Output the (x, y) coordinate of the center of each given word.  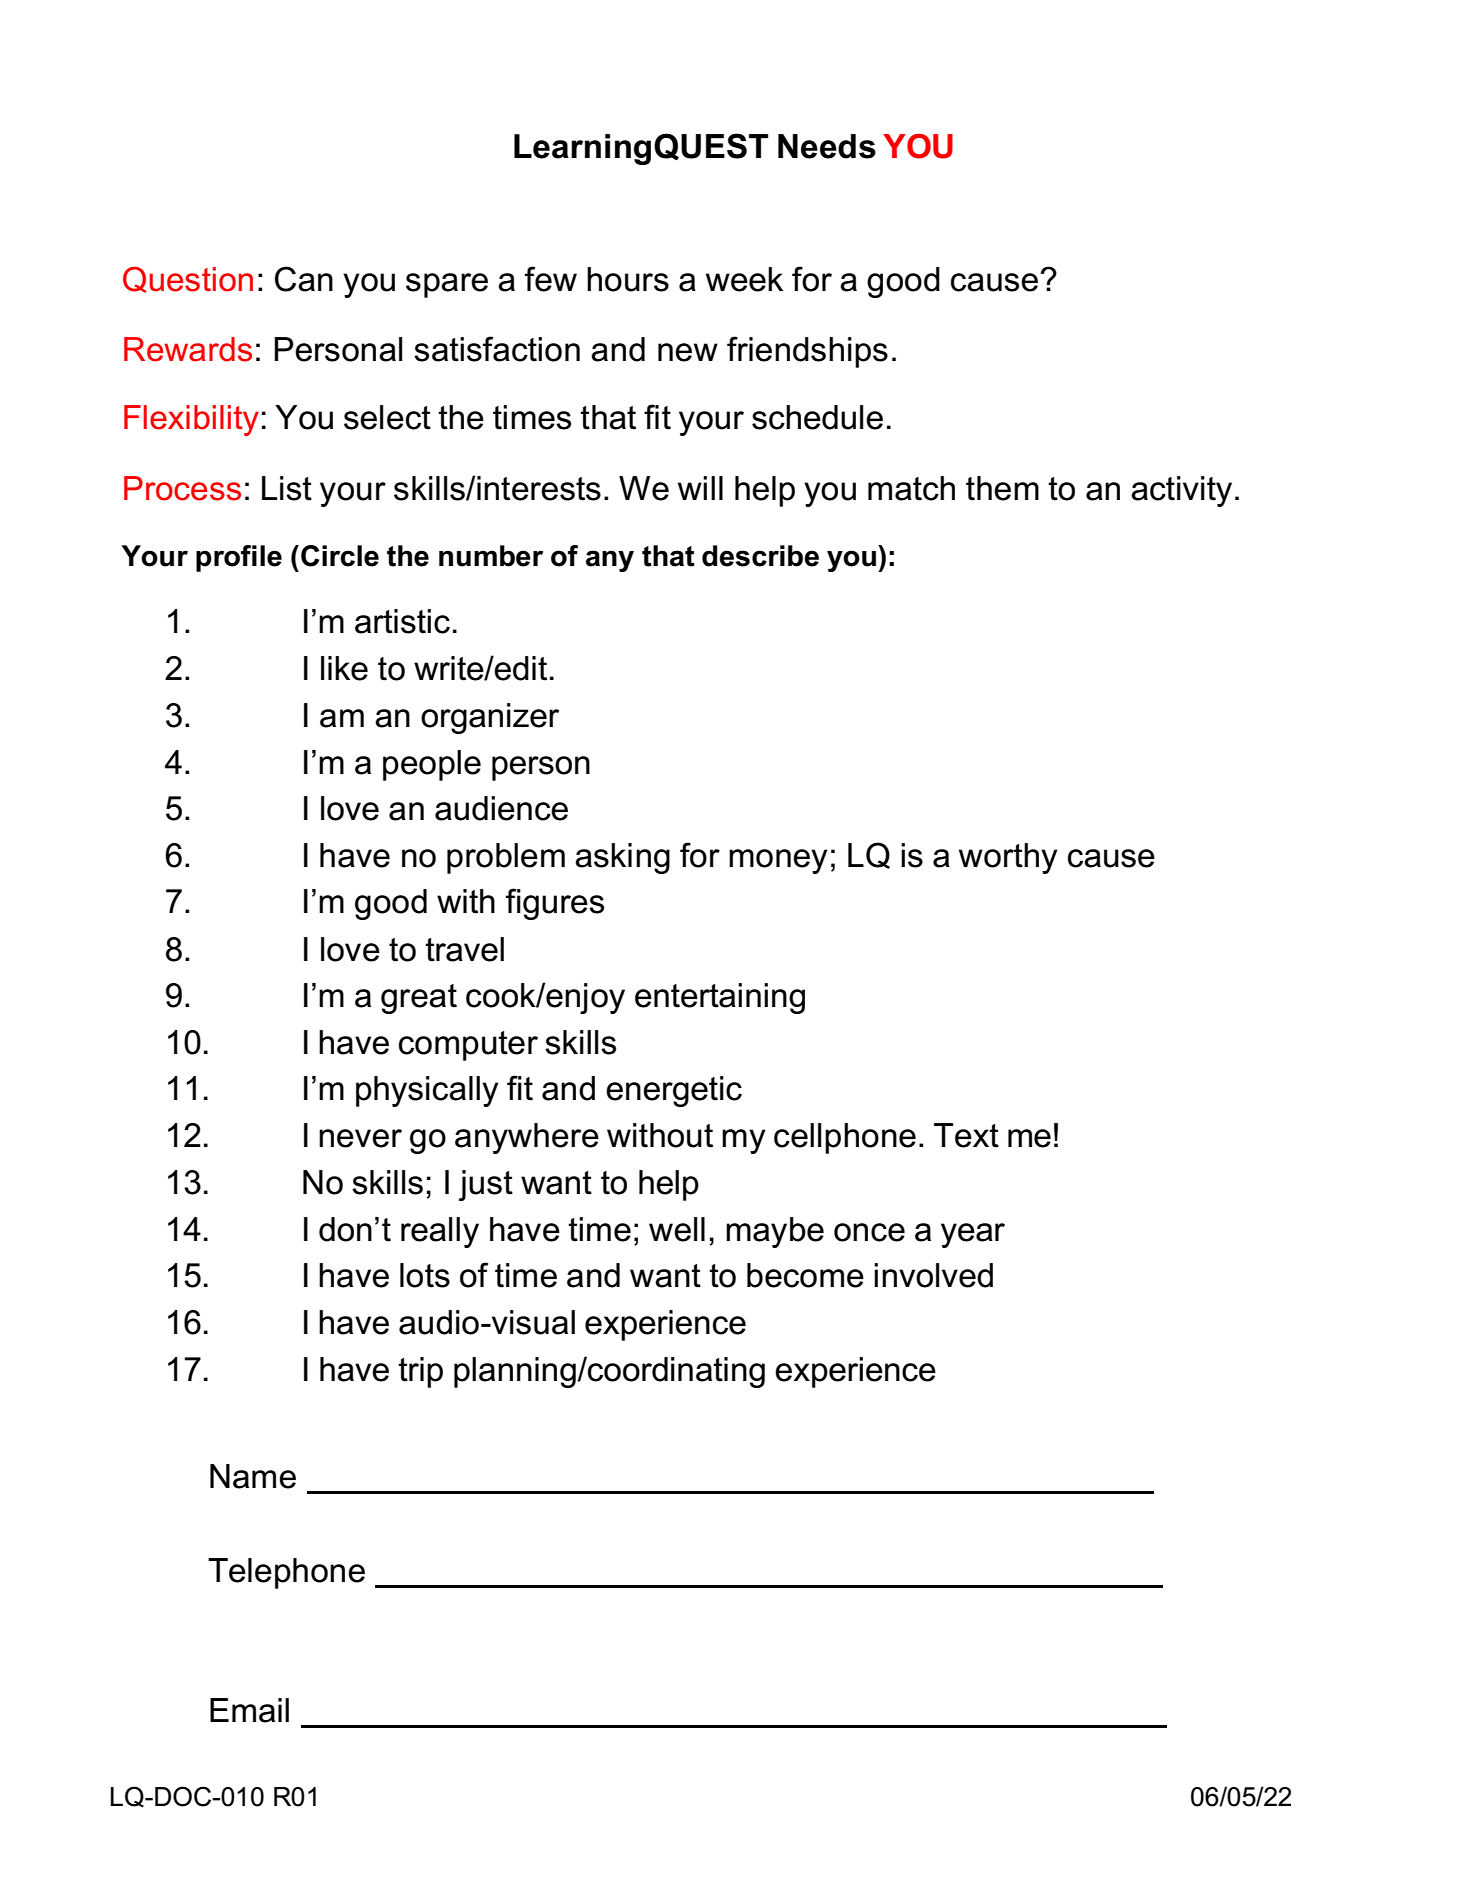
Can (304, 279)
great (419, 999)
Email (249, 1710)
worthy (1008, 858)
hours (628, 279)
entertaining (720, 998)
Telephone (286, 1573)
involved (933, 1275)
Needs (827, 146)
